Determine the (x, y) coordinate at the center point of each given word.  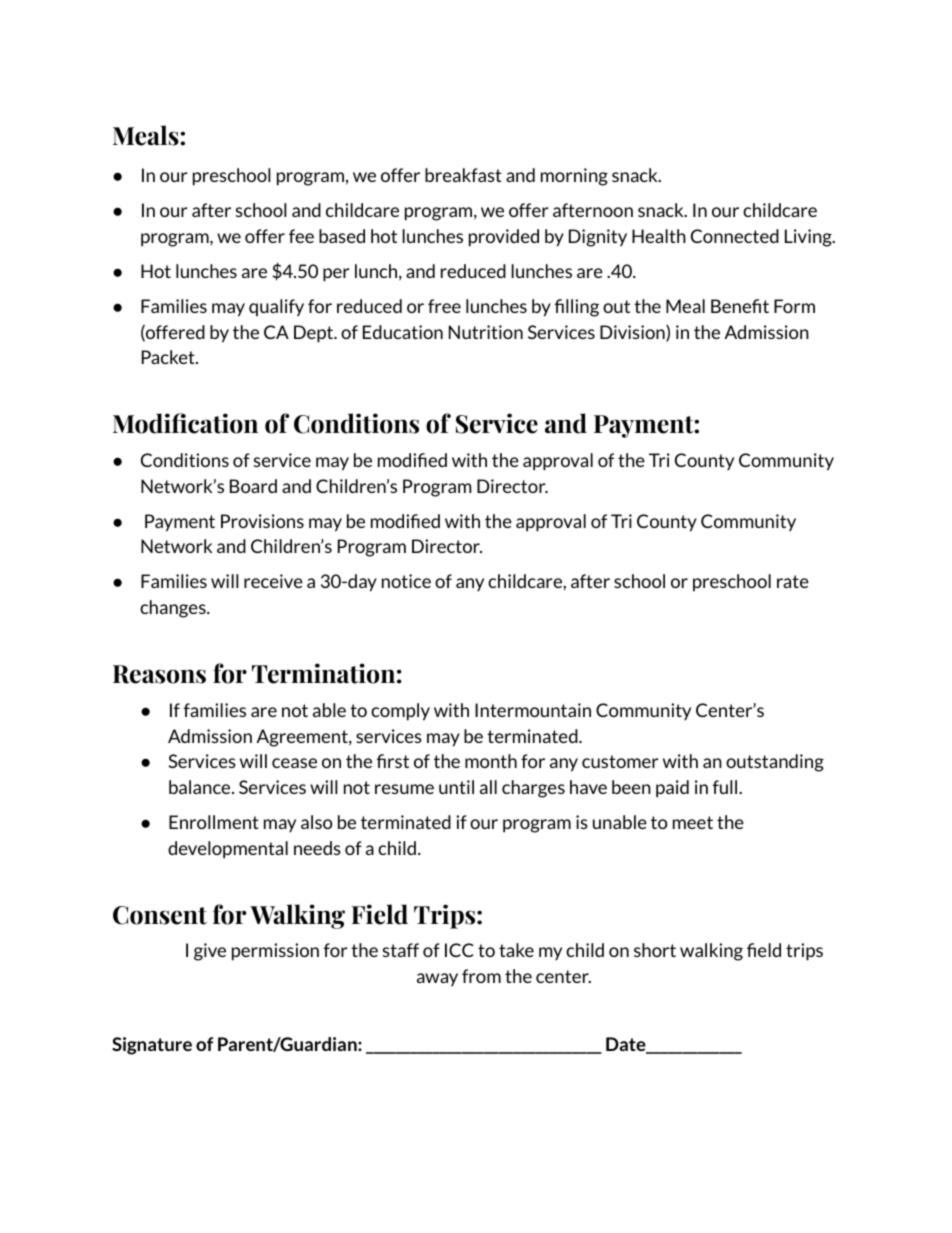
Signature (152, 1046)
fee (301, 236)
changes (174, 609)
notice (406, 581)
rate (793, 581)
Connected (735, 236)
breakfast (463, 175)
